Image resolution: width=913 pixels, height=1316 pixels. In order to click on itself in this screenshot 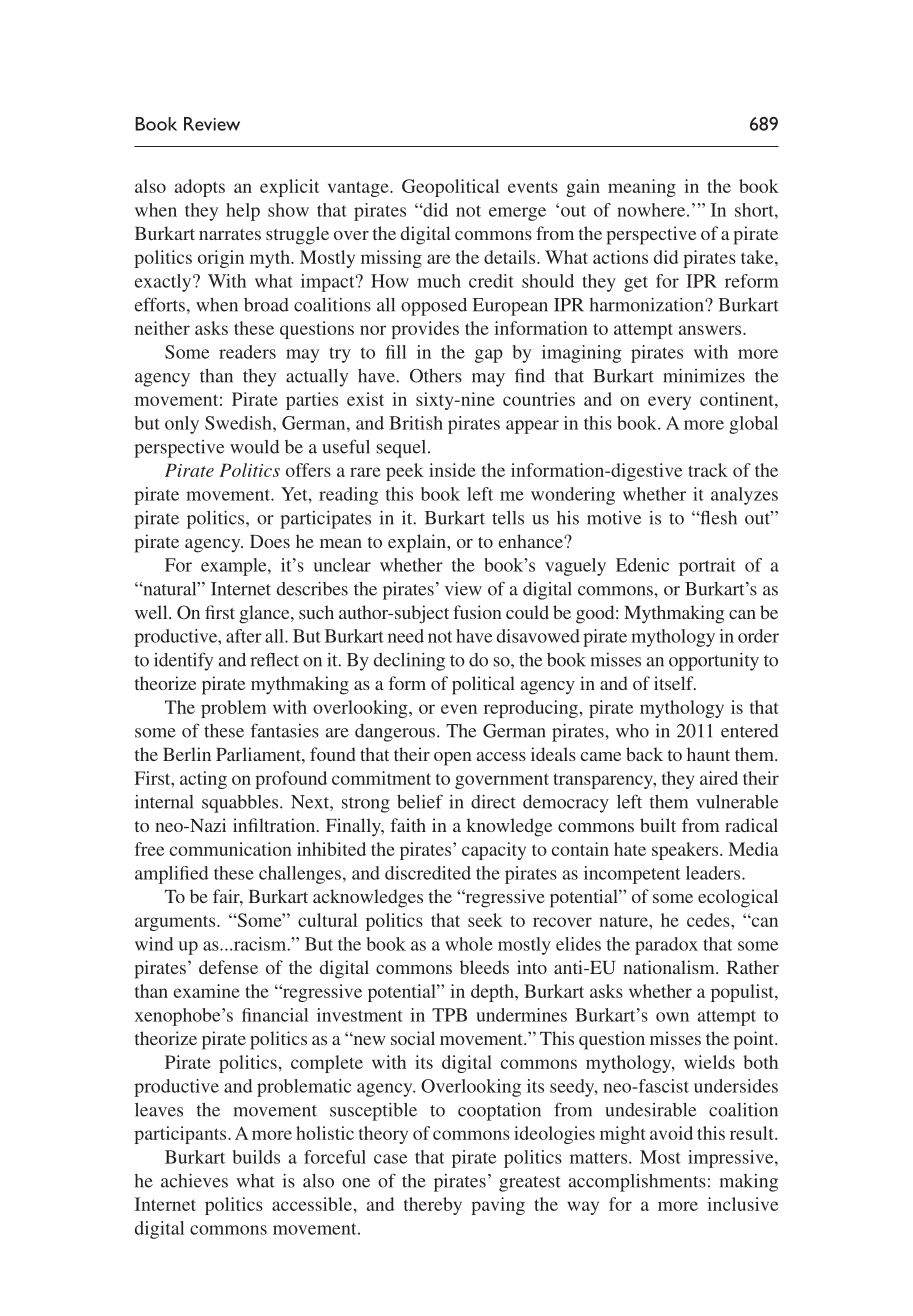, I will do `click(675, 683)`.
